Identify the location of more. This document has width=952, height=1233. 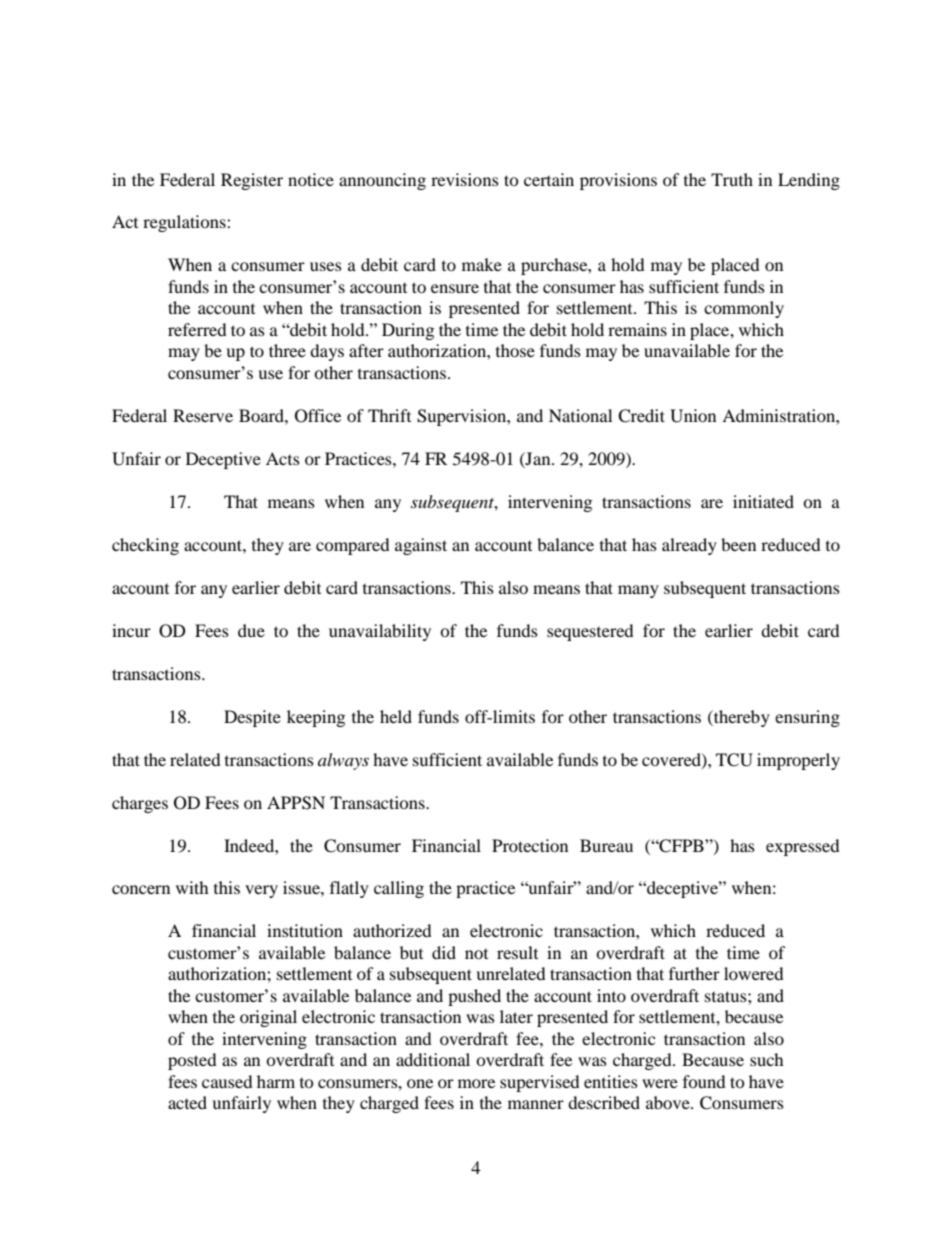
(476, 1083).
